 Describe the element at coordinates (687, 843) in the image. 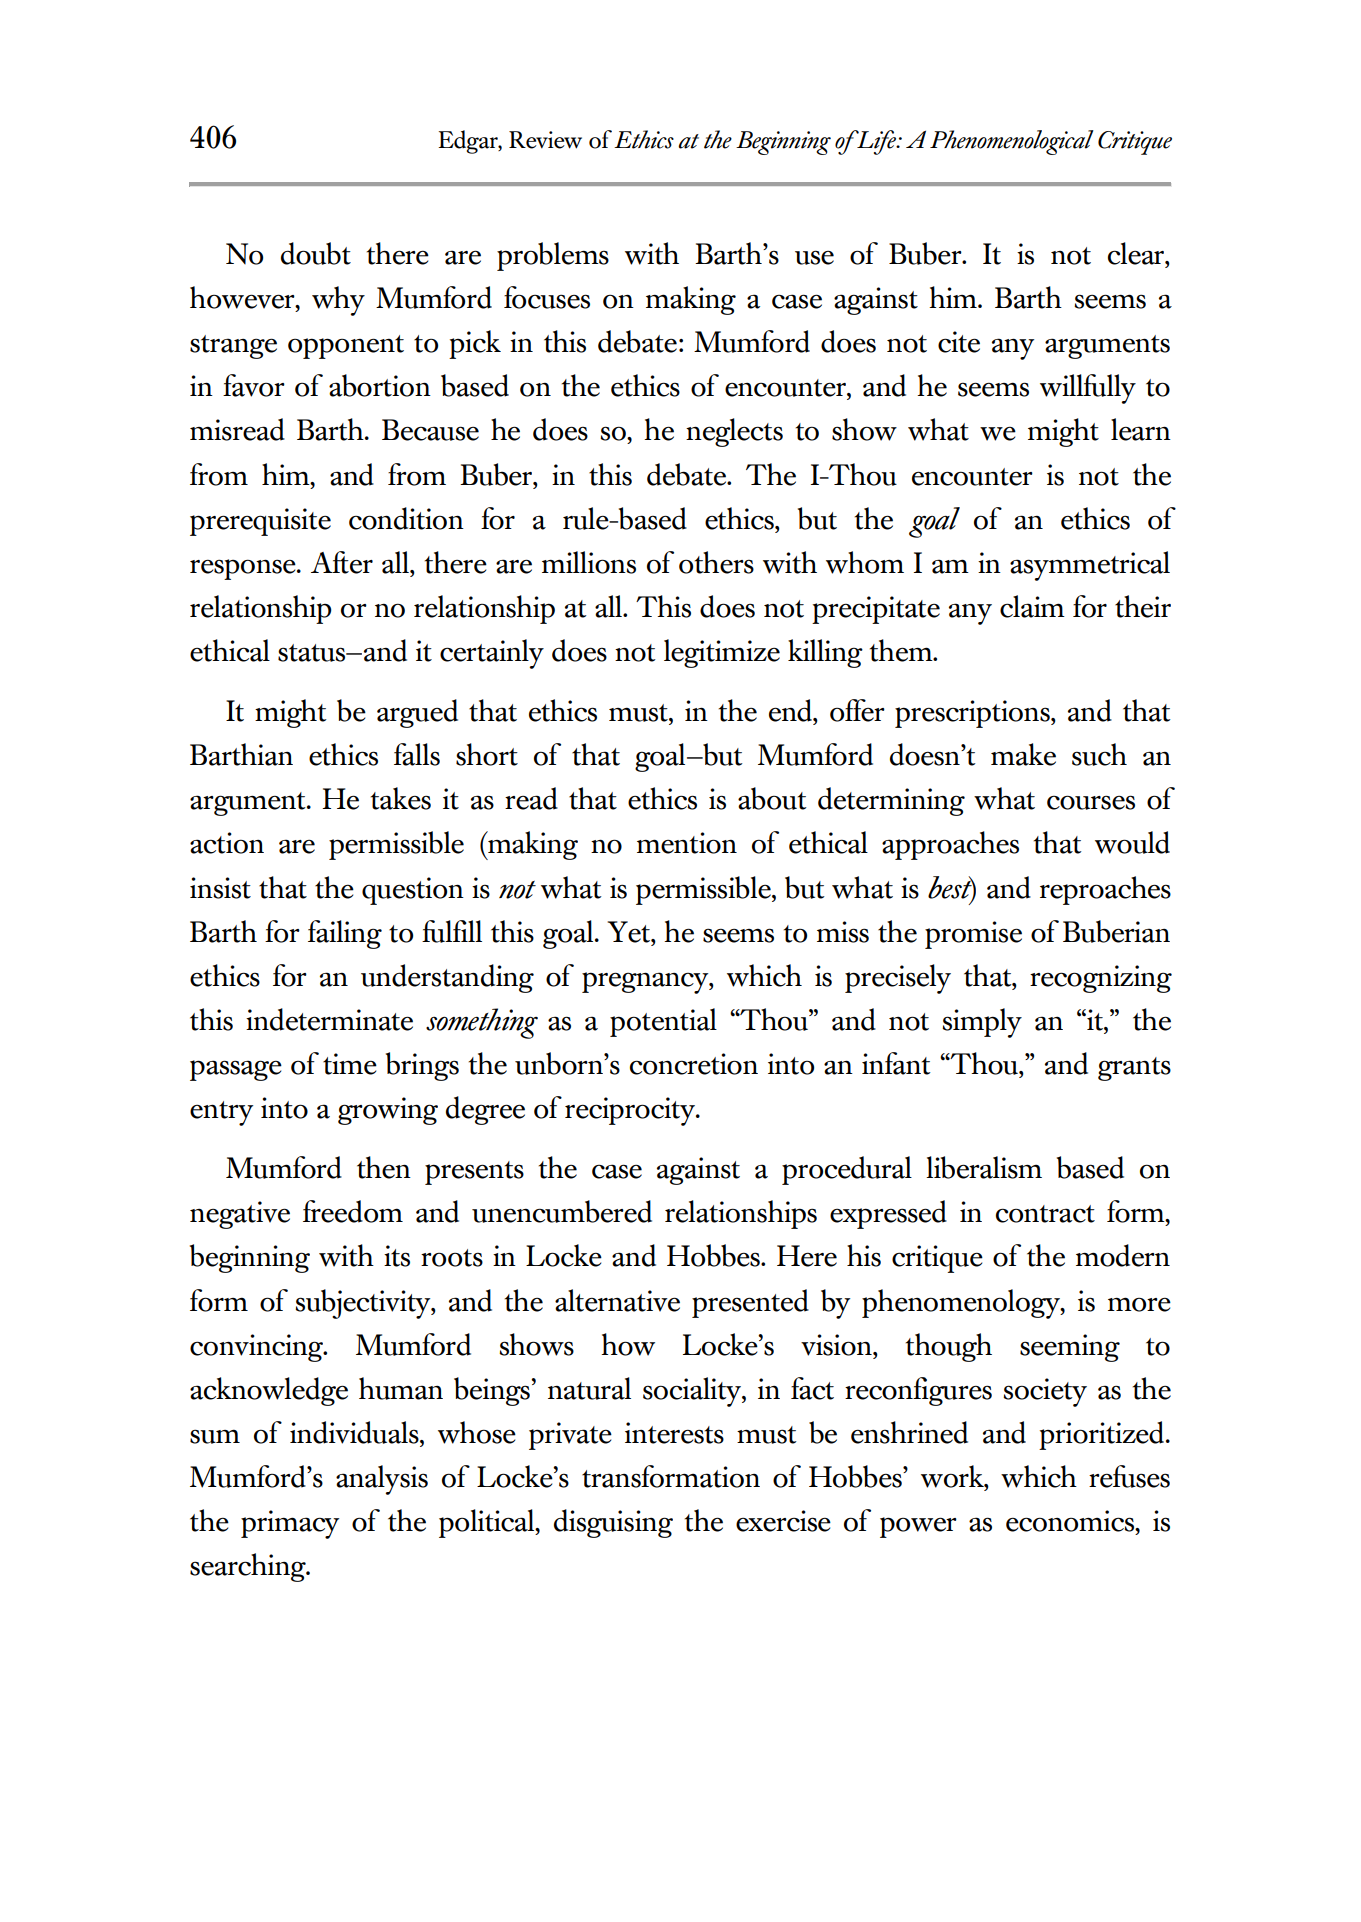

I see `mention` at that location.
